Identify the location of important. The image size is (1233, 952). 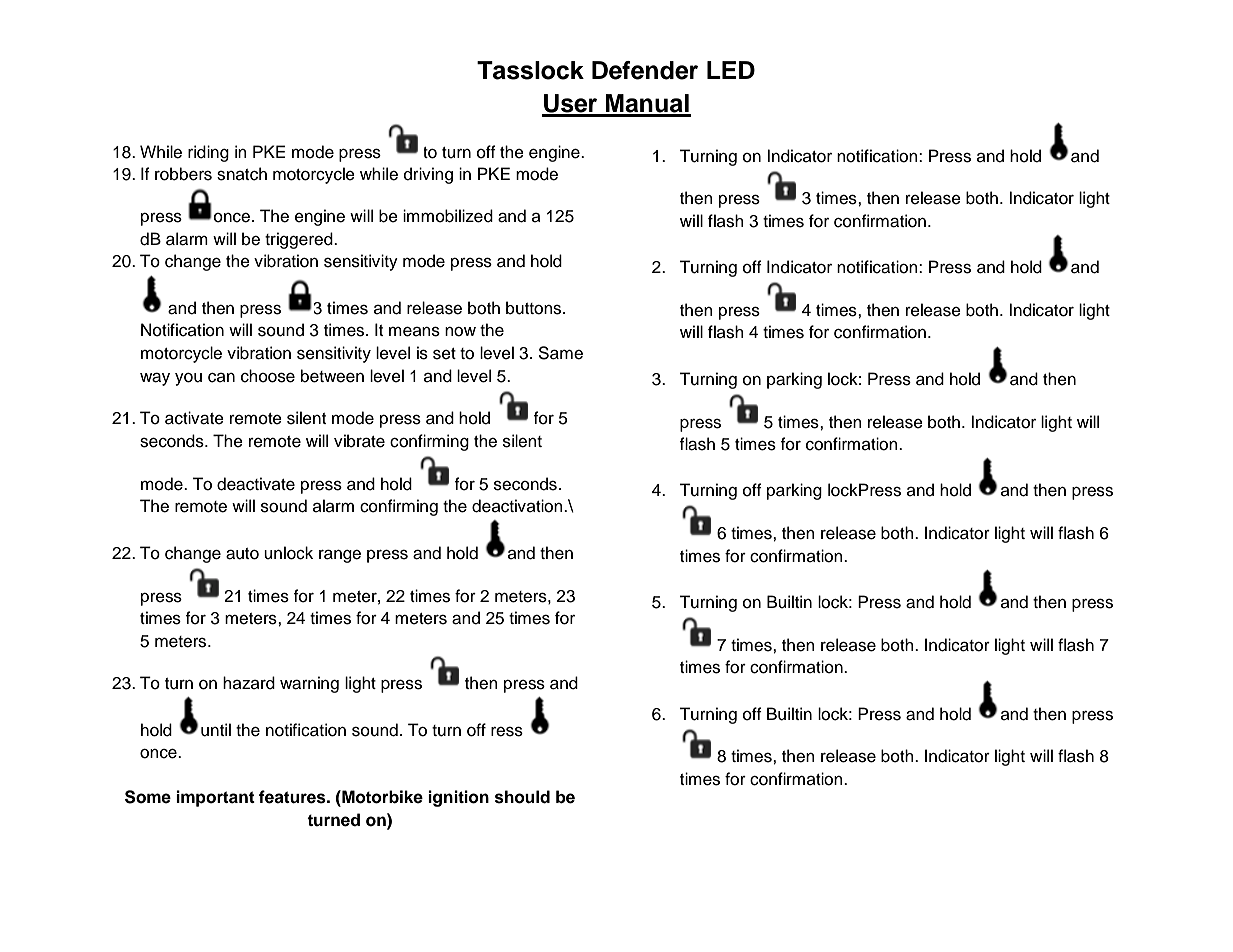
(215, 798).
